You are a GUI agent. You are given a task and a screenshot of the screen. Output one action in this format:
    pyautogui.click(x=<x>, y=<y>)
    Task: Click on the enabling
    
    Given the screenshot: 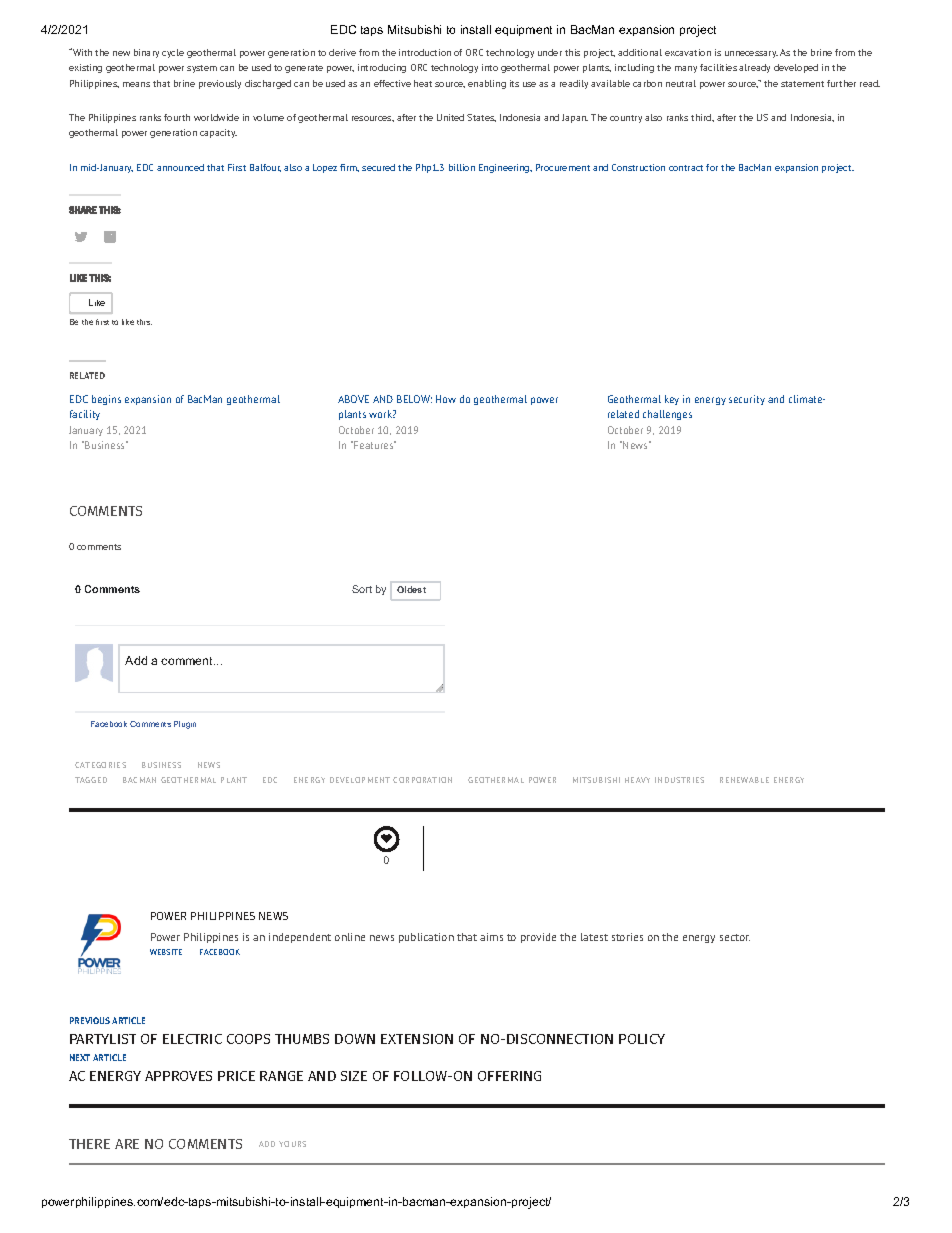 What is the action you would take?
    pyautogui.click(x=487, y=84)
